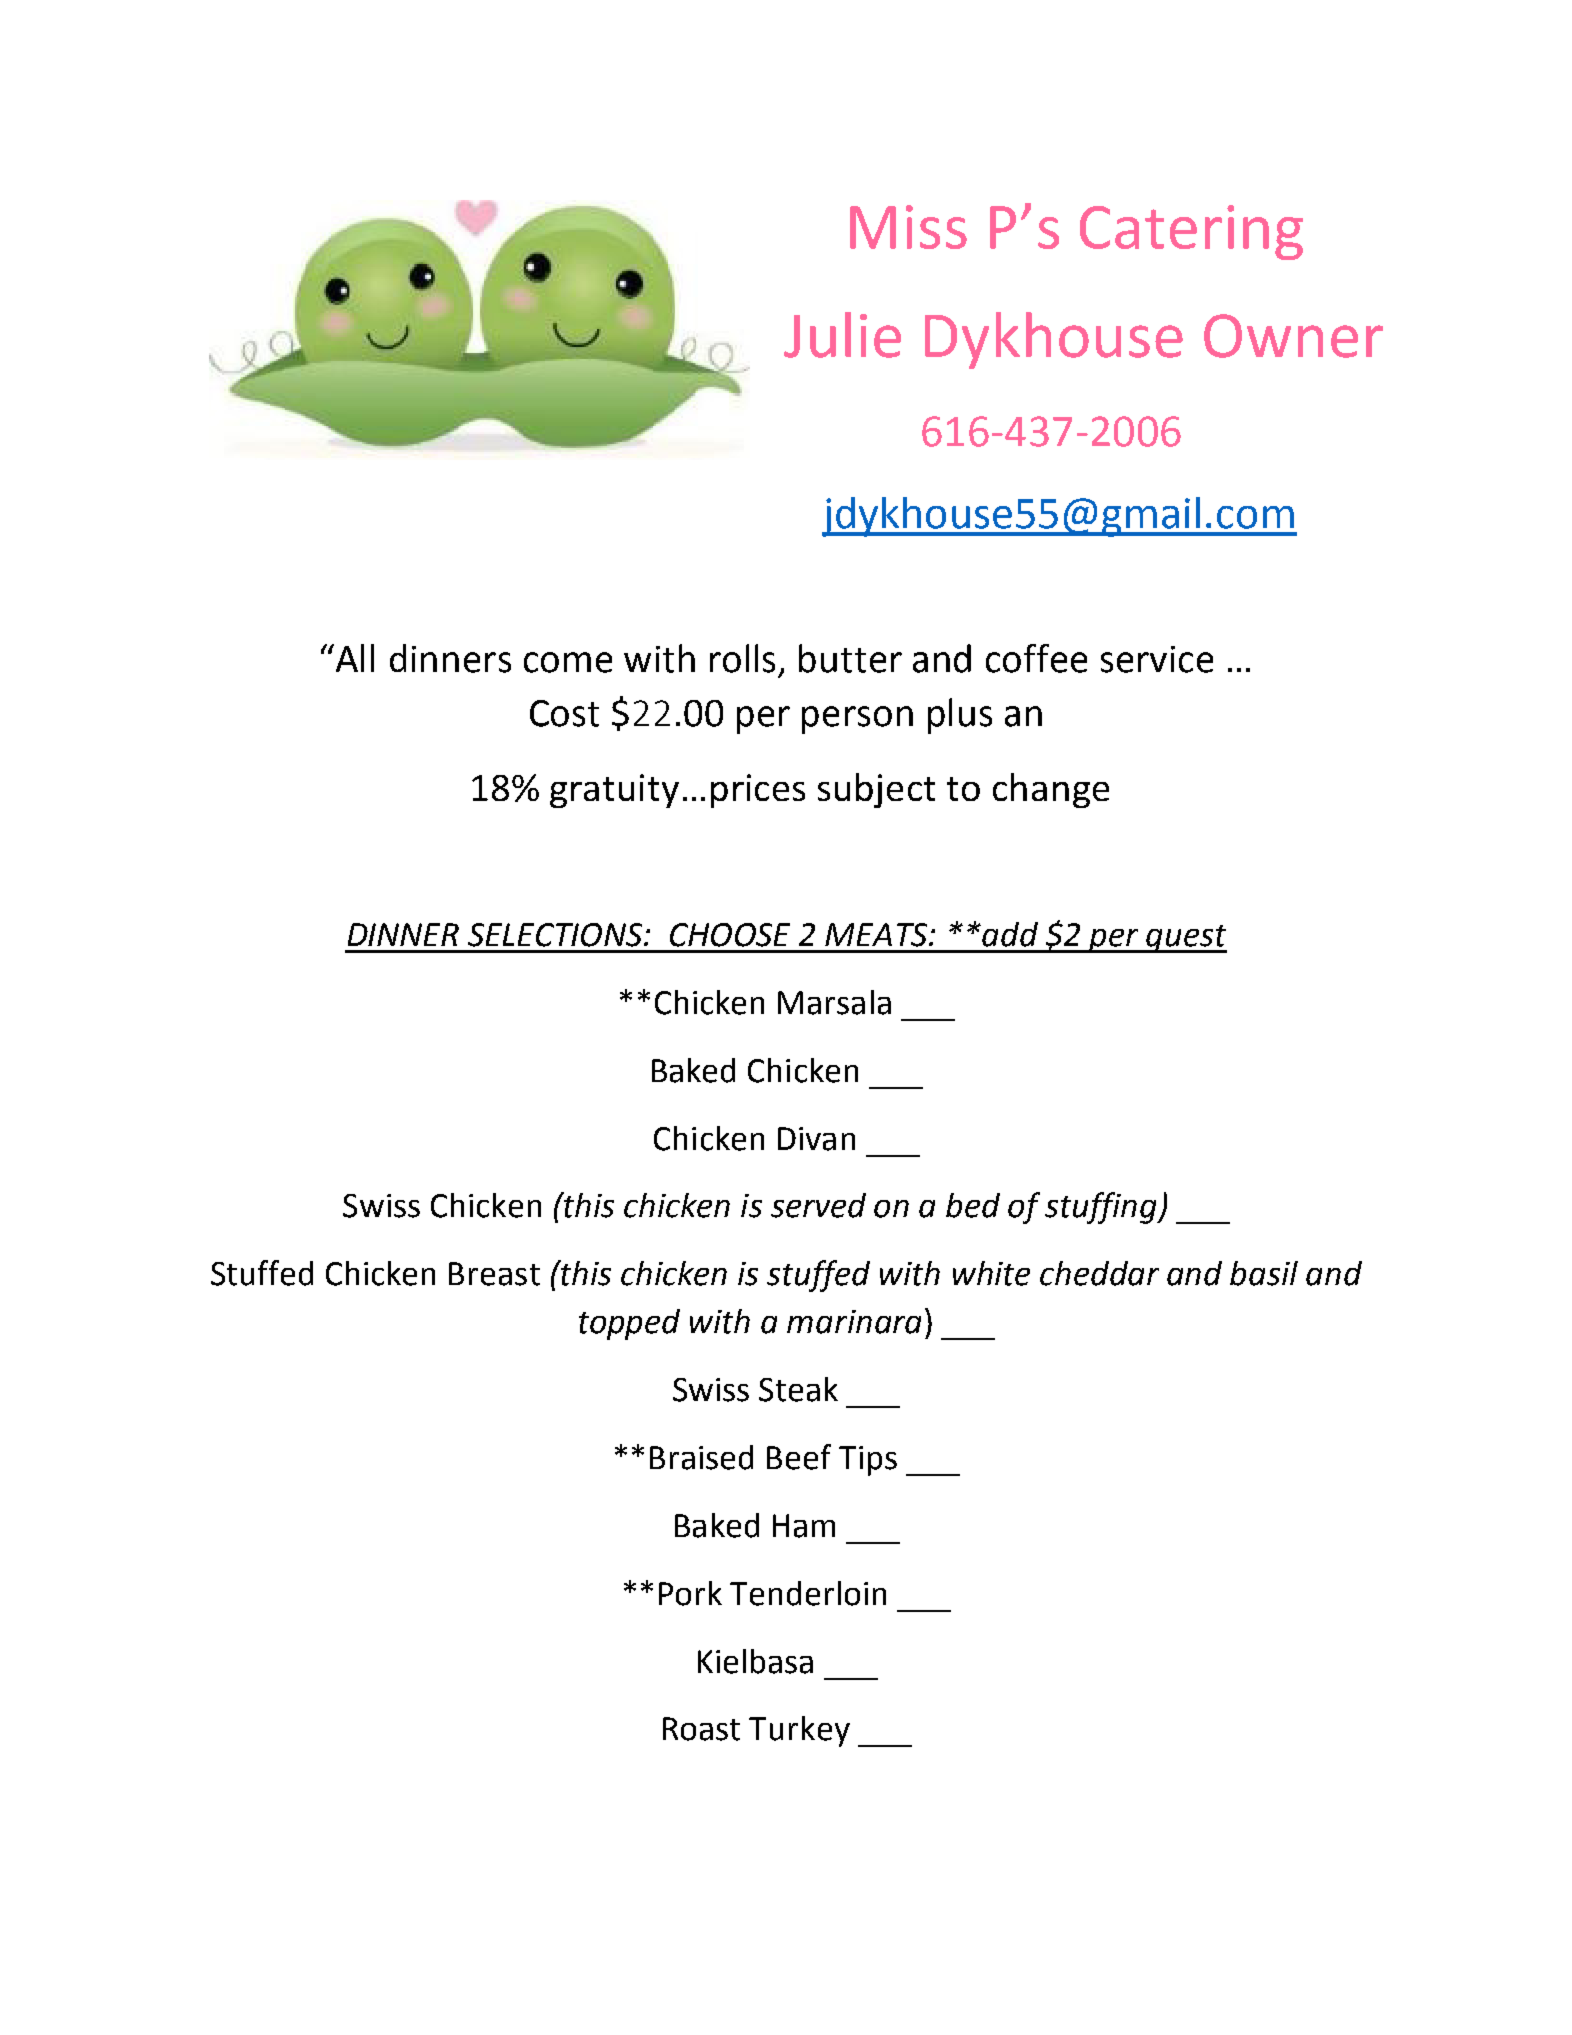  Describe the element at coordinates (857, 720) in the screenshot. I see `person` at that location.
